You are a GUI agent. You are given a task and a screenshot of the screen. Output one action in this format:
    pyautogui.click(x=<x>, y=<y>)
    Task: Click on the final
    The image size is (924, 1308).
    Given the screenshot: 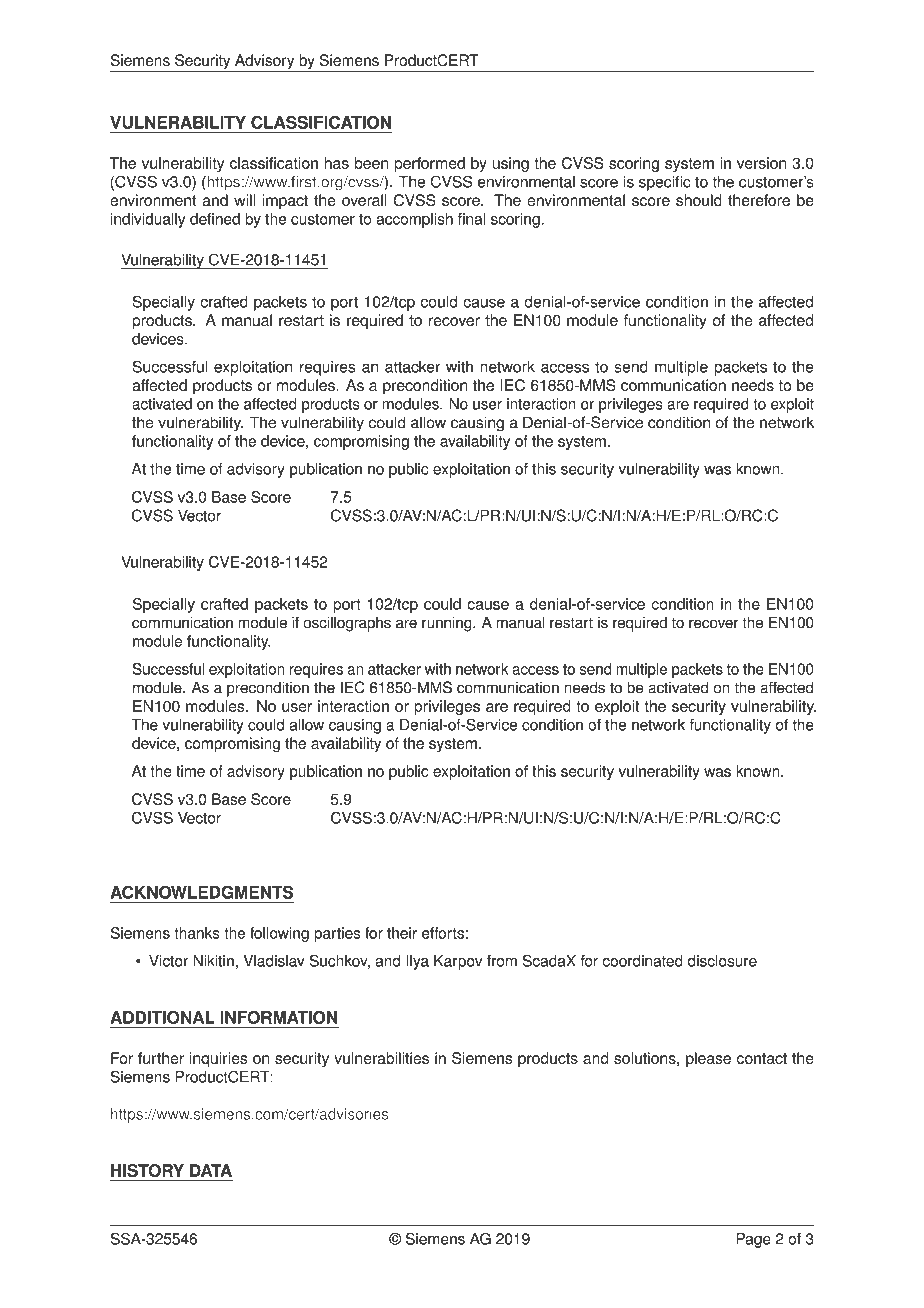 What is the action you would take?
    pyautogui.click(x=471, y=219)
